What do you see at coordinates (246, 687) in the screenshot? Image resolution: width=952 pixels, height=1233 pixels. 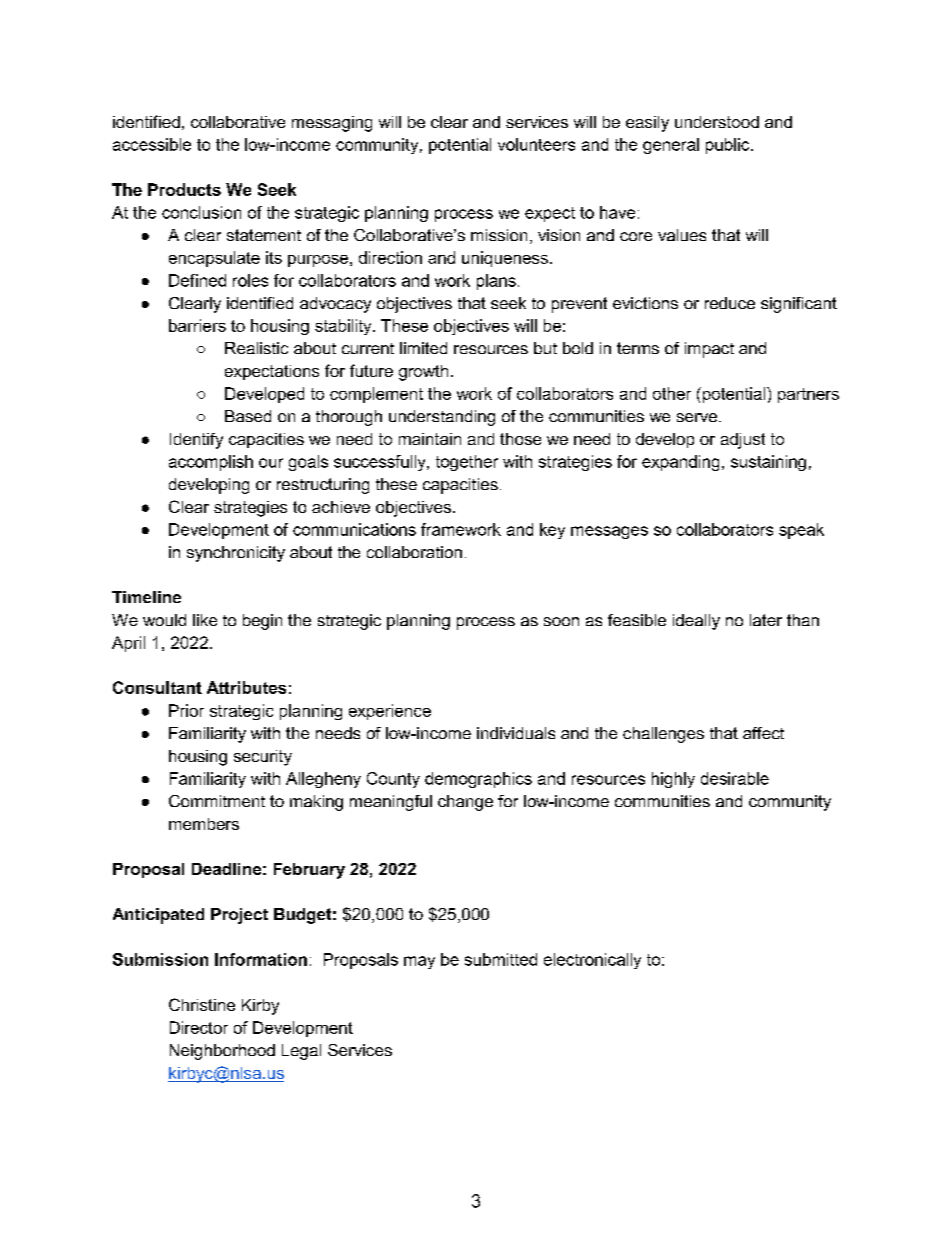 I see `Attributes` at bounding box center [246, 687].
